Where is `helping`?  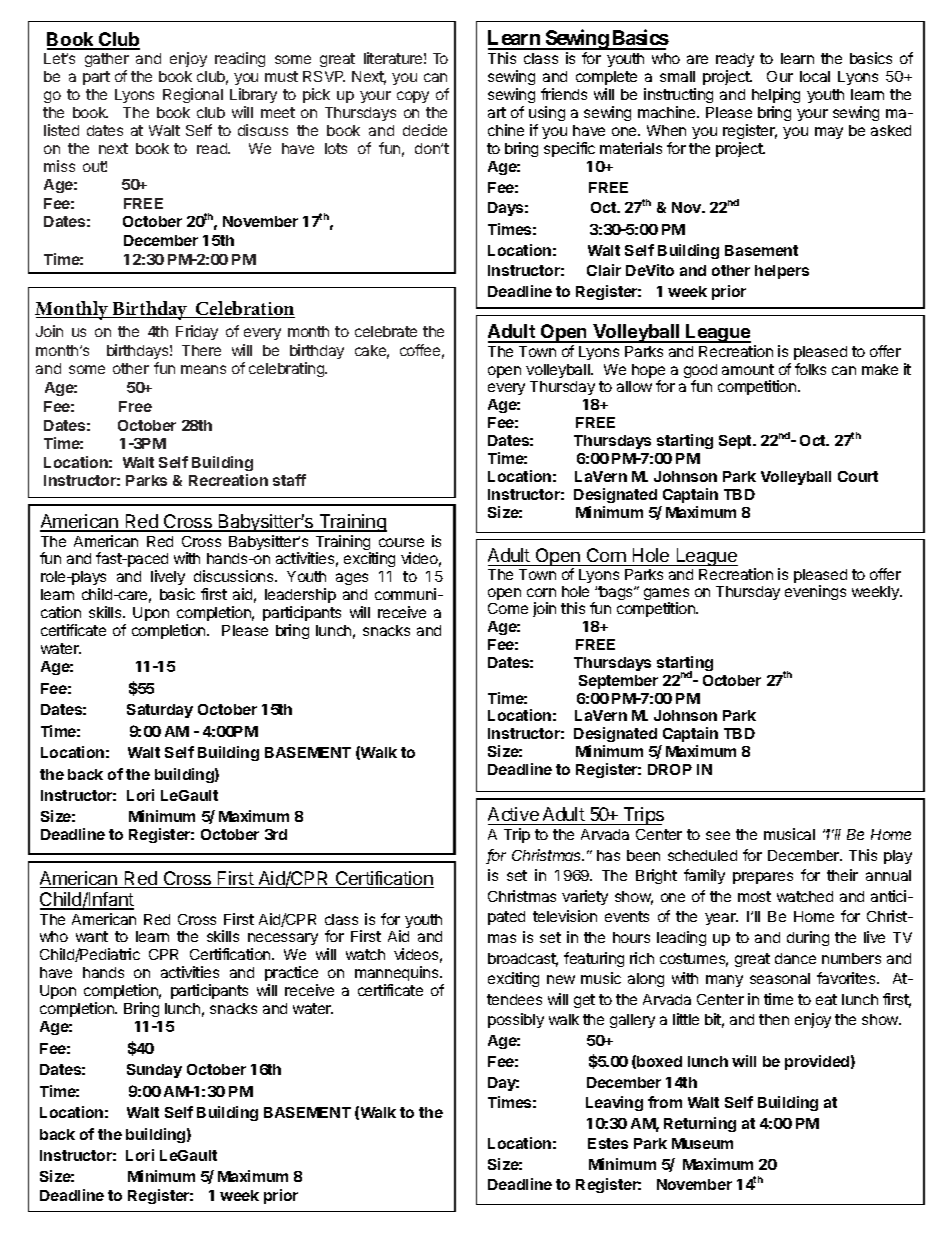
helping is located at coordinates (776, 95).
